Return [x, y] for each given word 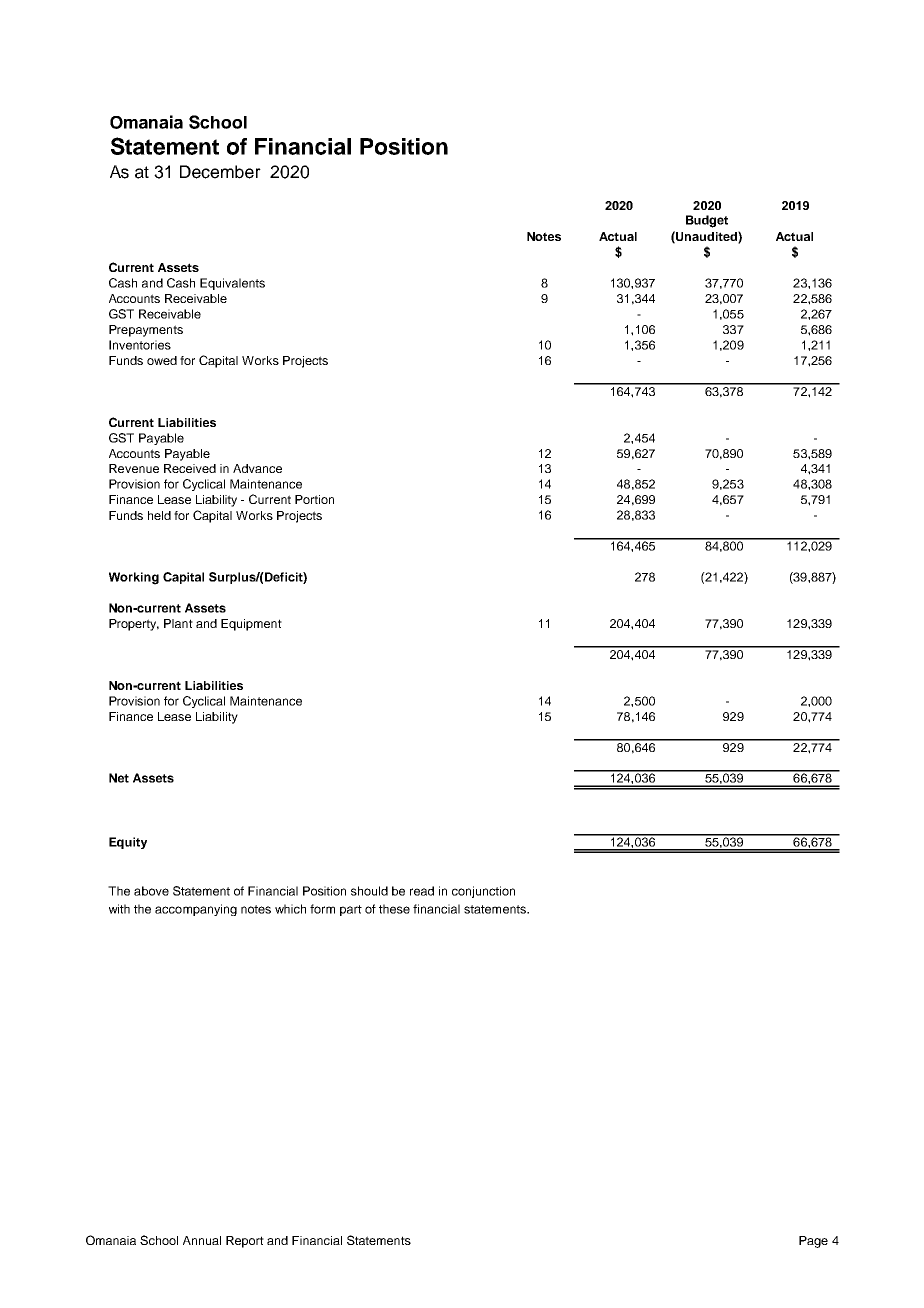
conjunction [483, 892]
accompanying [196, 910]
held [159, 515]
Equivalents [232, 284]
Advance [257, 468]
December [220, 172]
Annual [202, 1240]
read [422, 891]
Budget [707, 221]
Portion [314, 499]
